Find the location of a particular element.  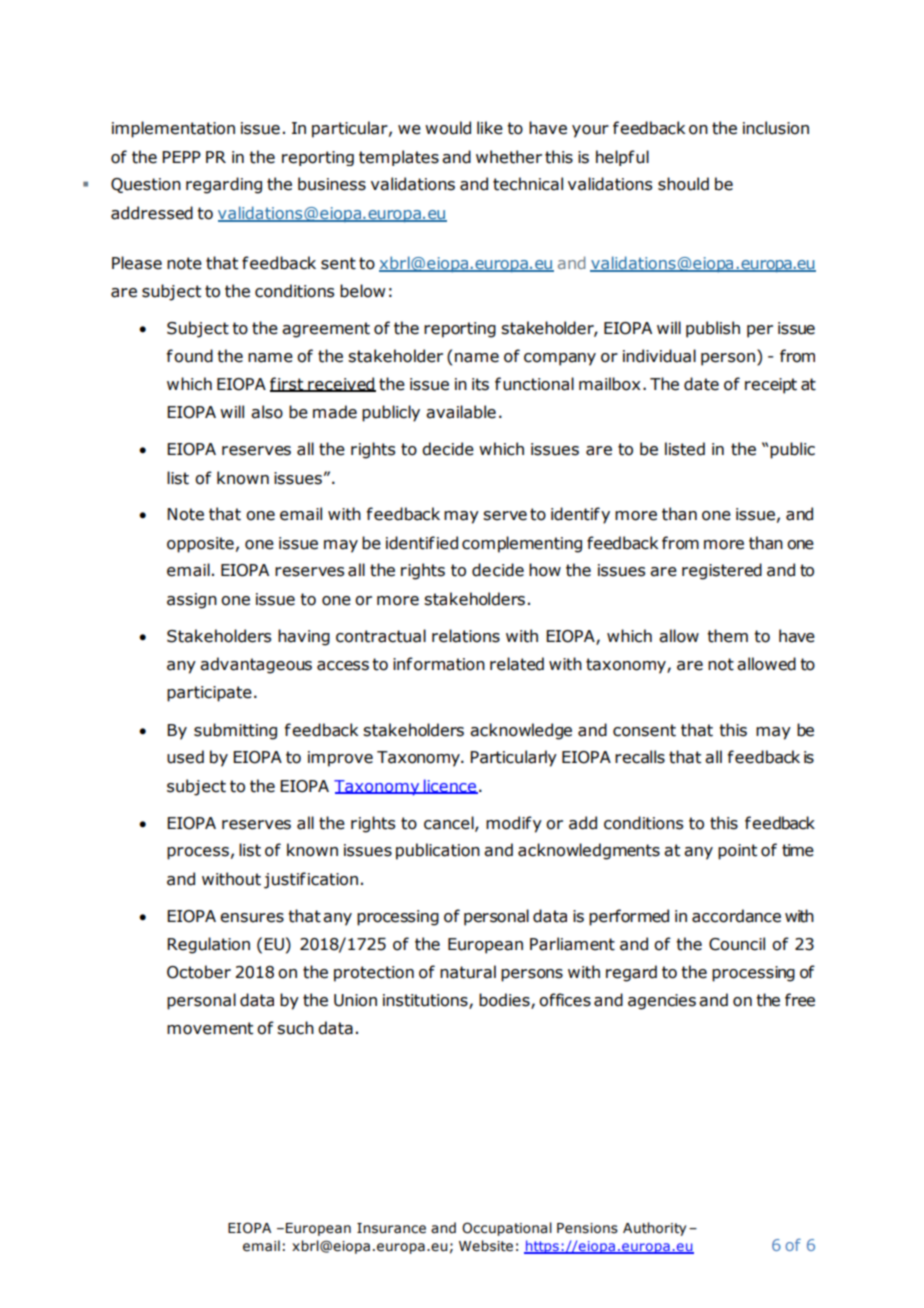

Occupational is located at coordinates (507, 1229).
